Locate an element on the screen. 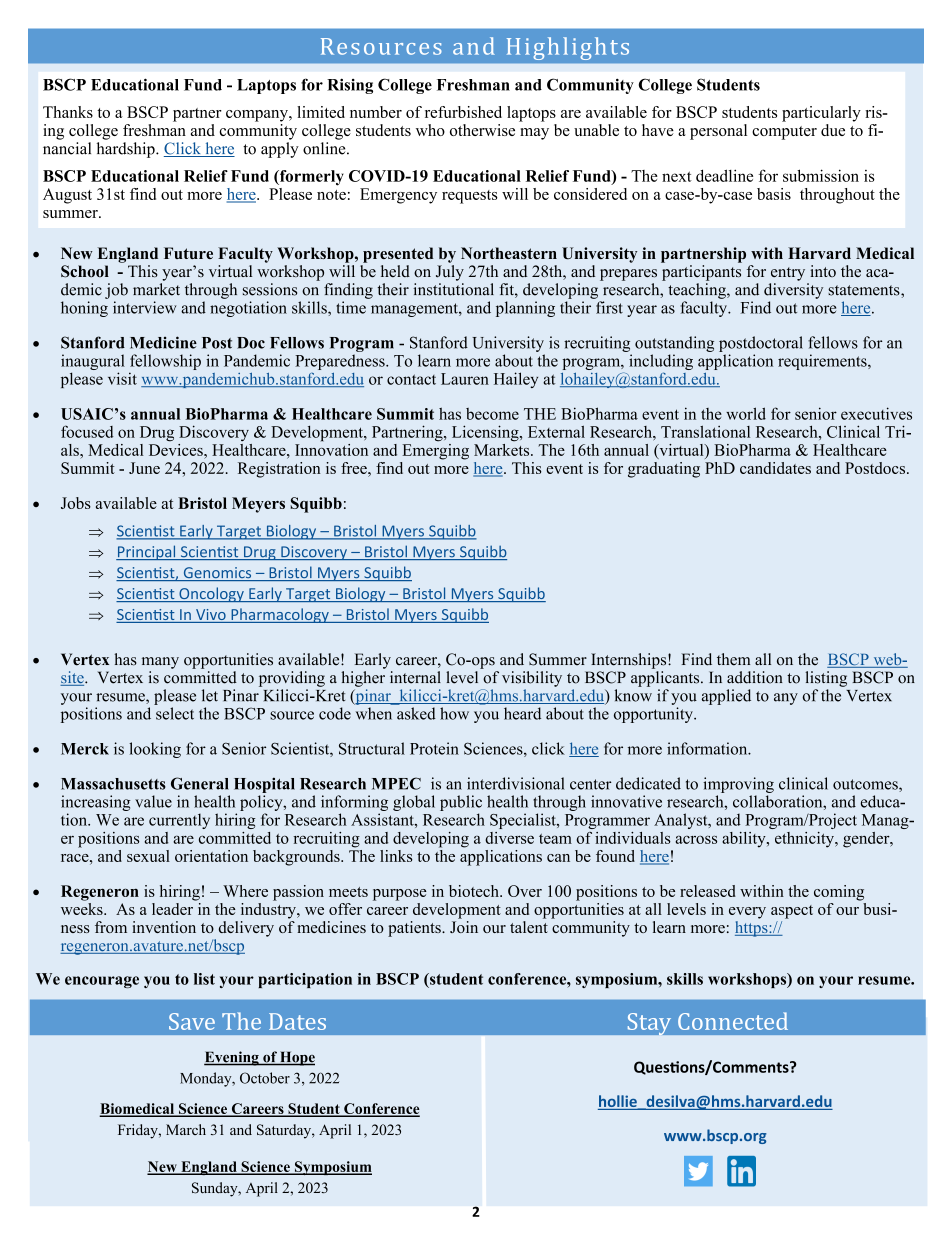  Thanks is located at coordinates (68, 112).
